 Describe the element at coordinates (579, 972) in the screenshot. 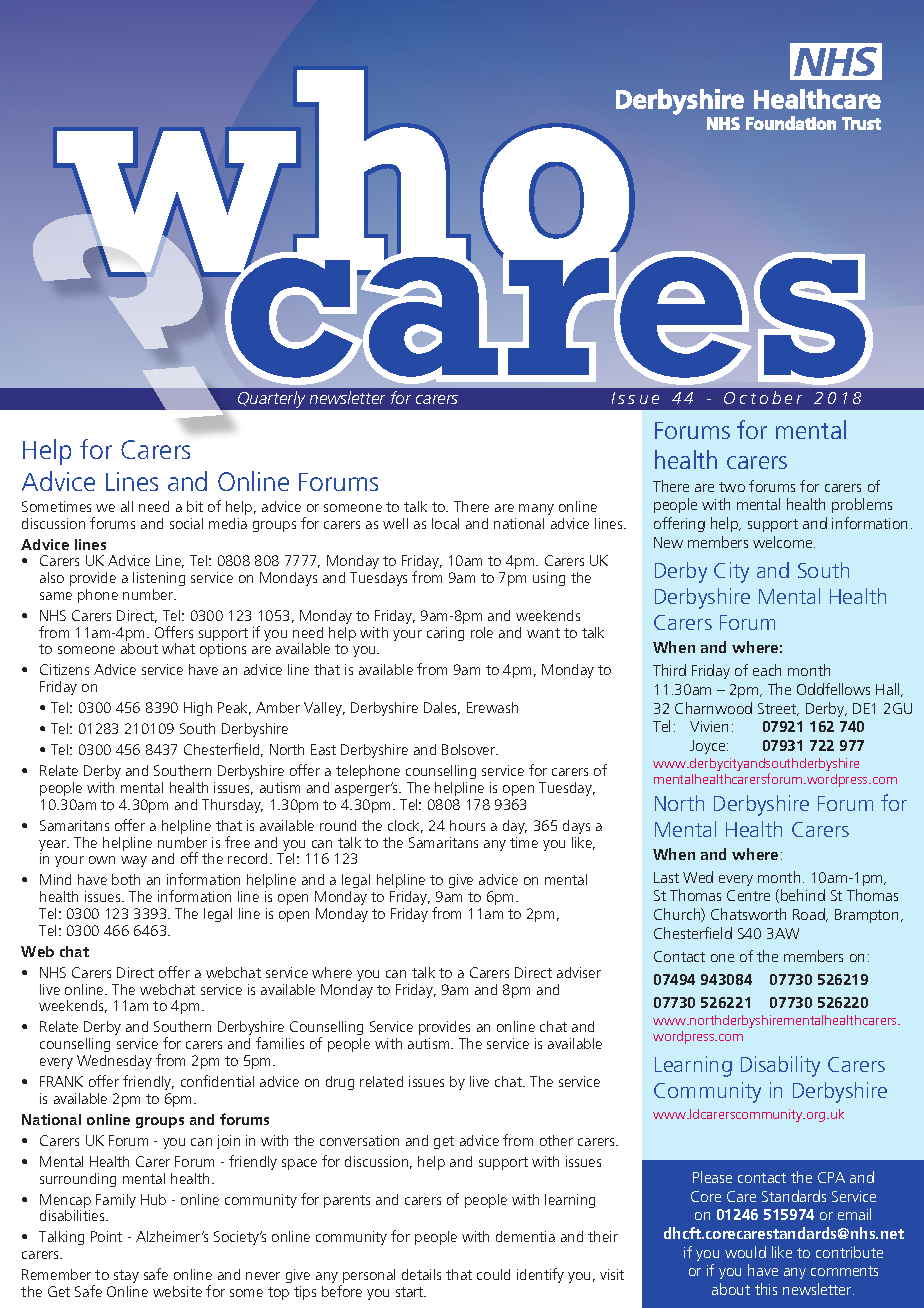

I see `adviser` at that location.
